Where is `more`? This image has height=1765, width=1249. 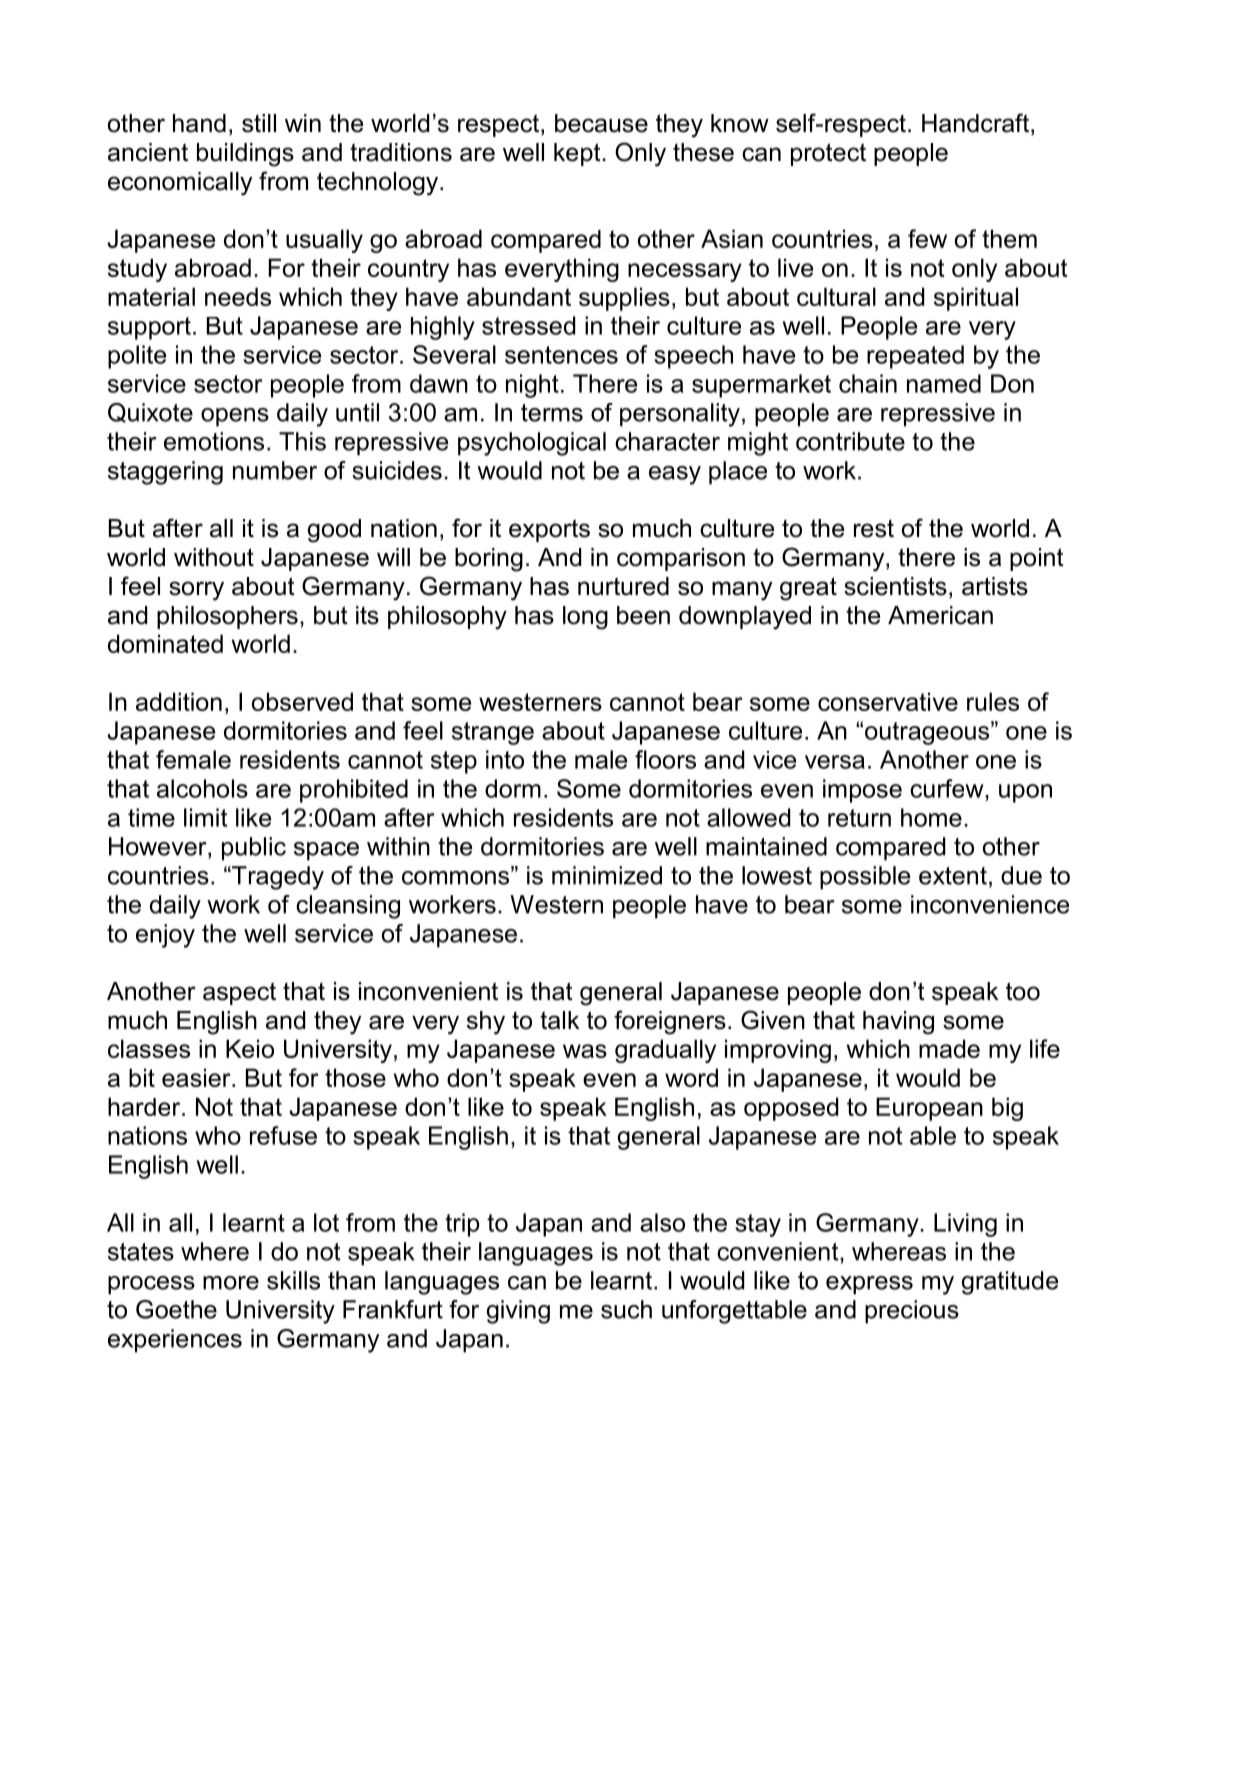
more is located at coordinates (231, 1283).
